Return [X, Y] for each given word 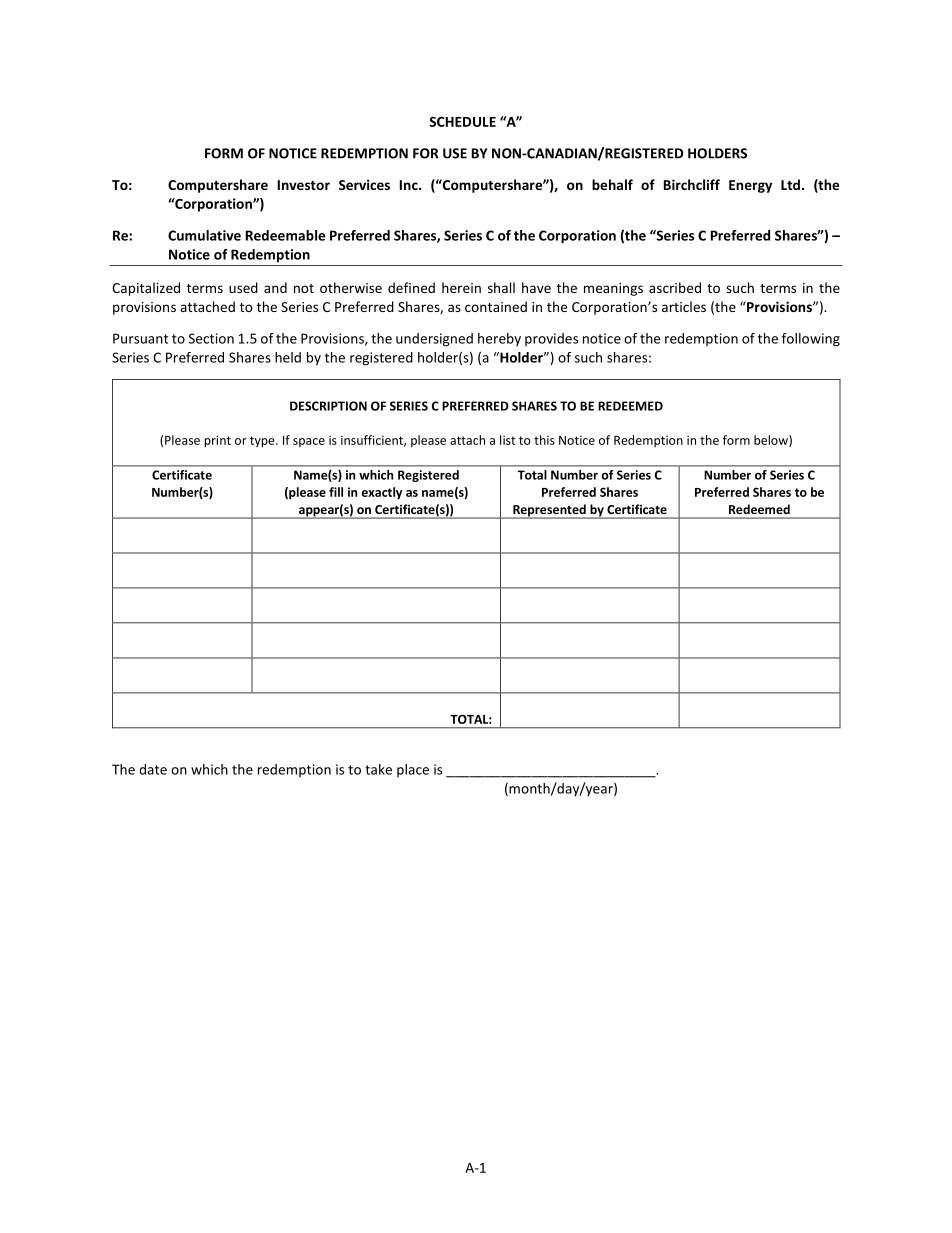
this [544, 440]
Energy [750, 186]
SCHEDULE [462, 122]
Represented [549, 511]
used [243, 287]
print [217, 441]
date [153, 769]
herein [461, 287]
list [507, 440]
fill [336, 492]
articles [684, 306]
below [772, 441]
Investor [304, 185]
